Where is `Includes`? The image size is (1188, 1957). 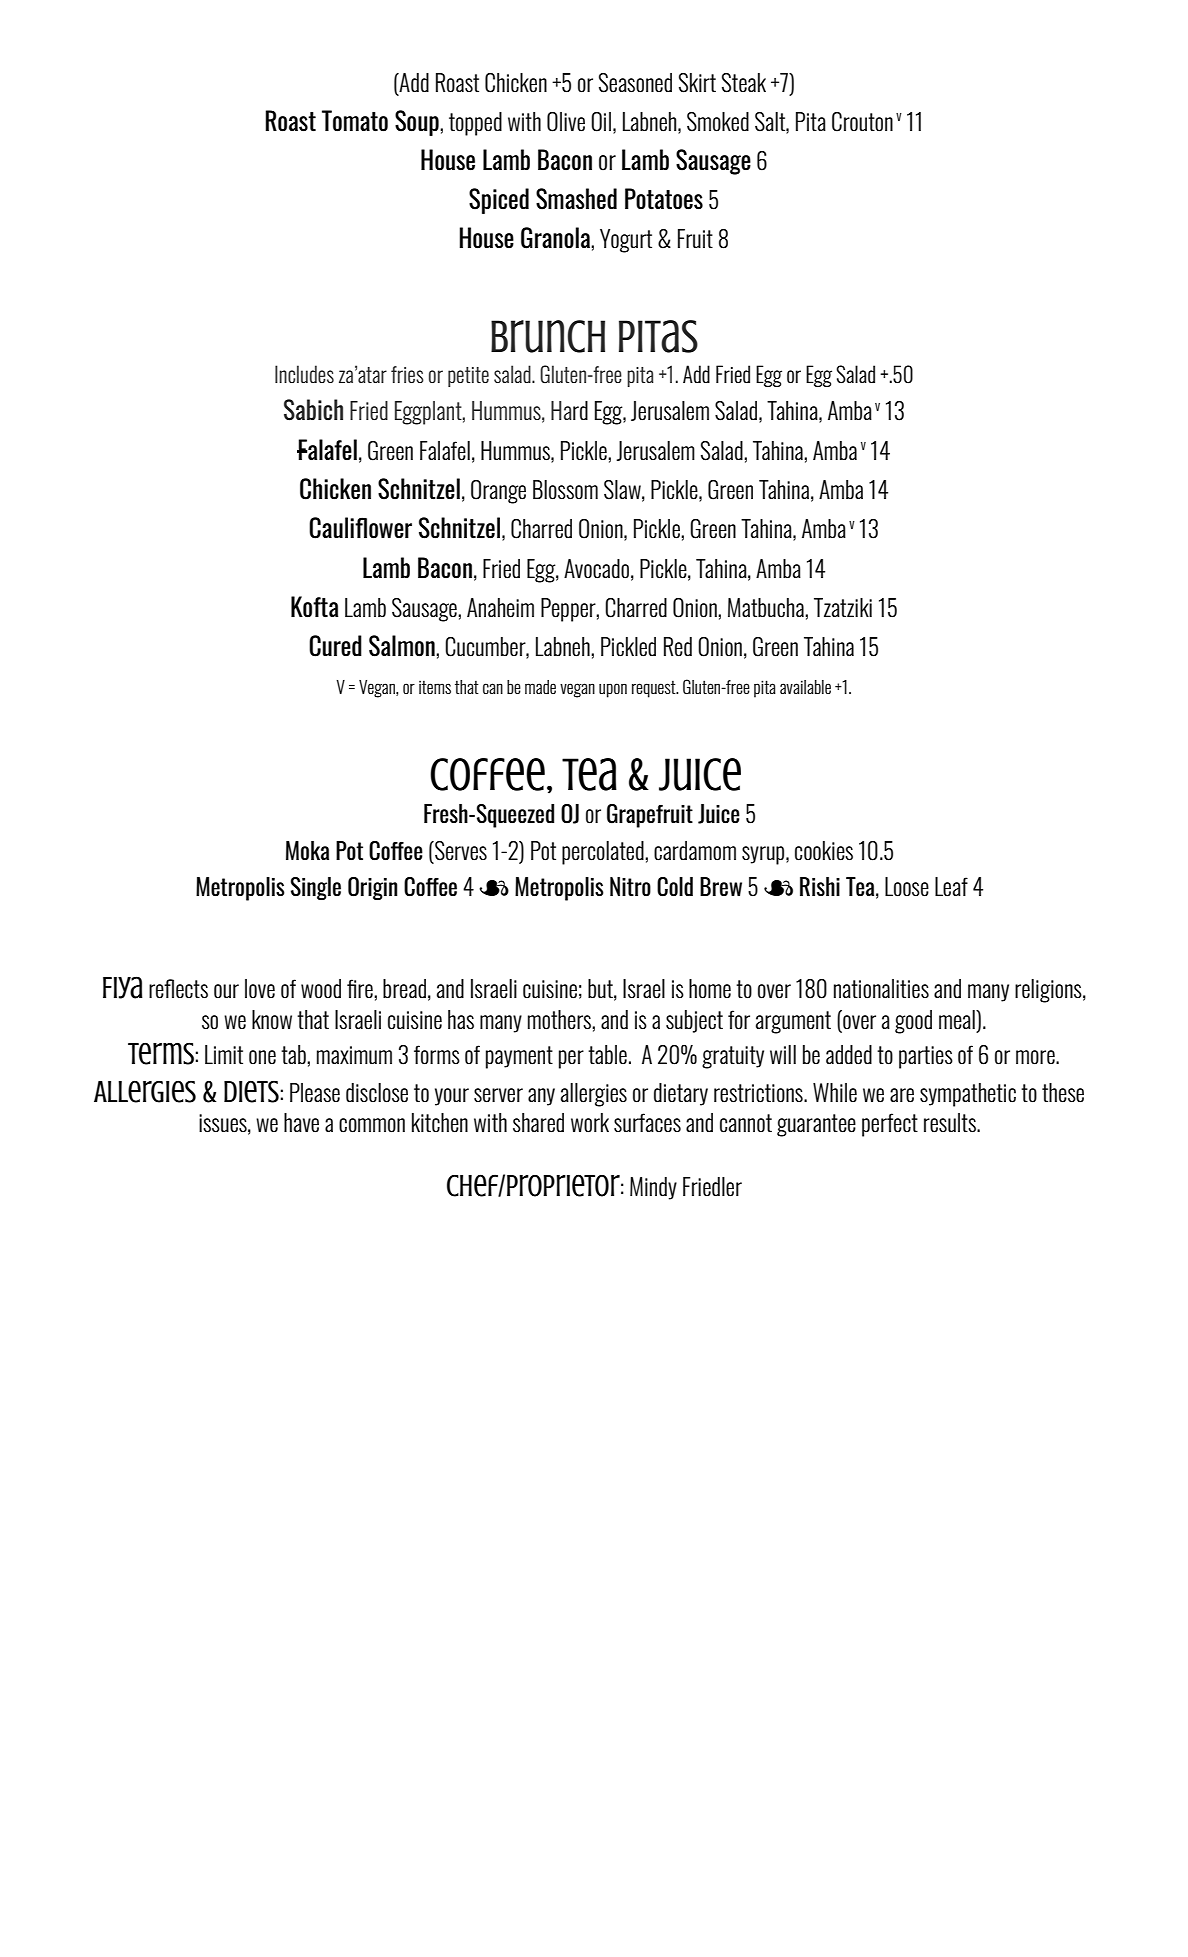
Includes is located at coordinates (304, 374).
